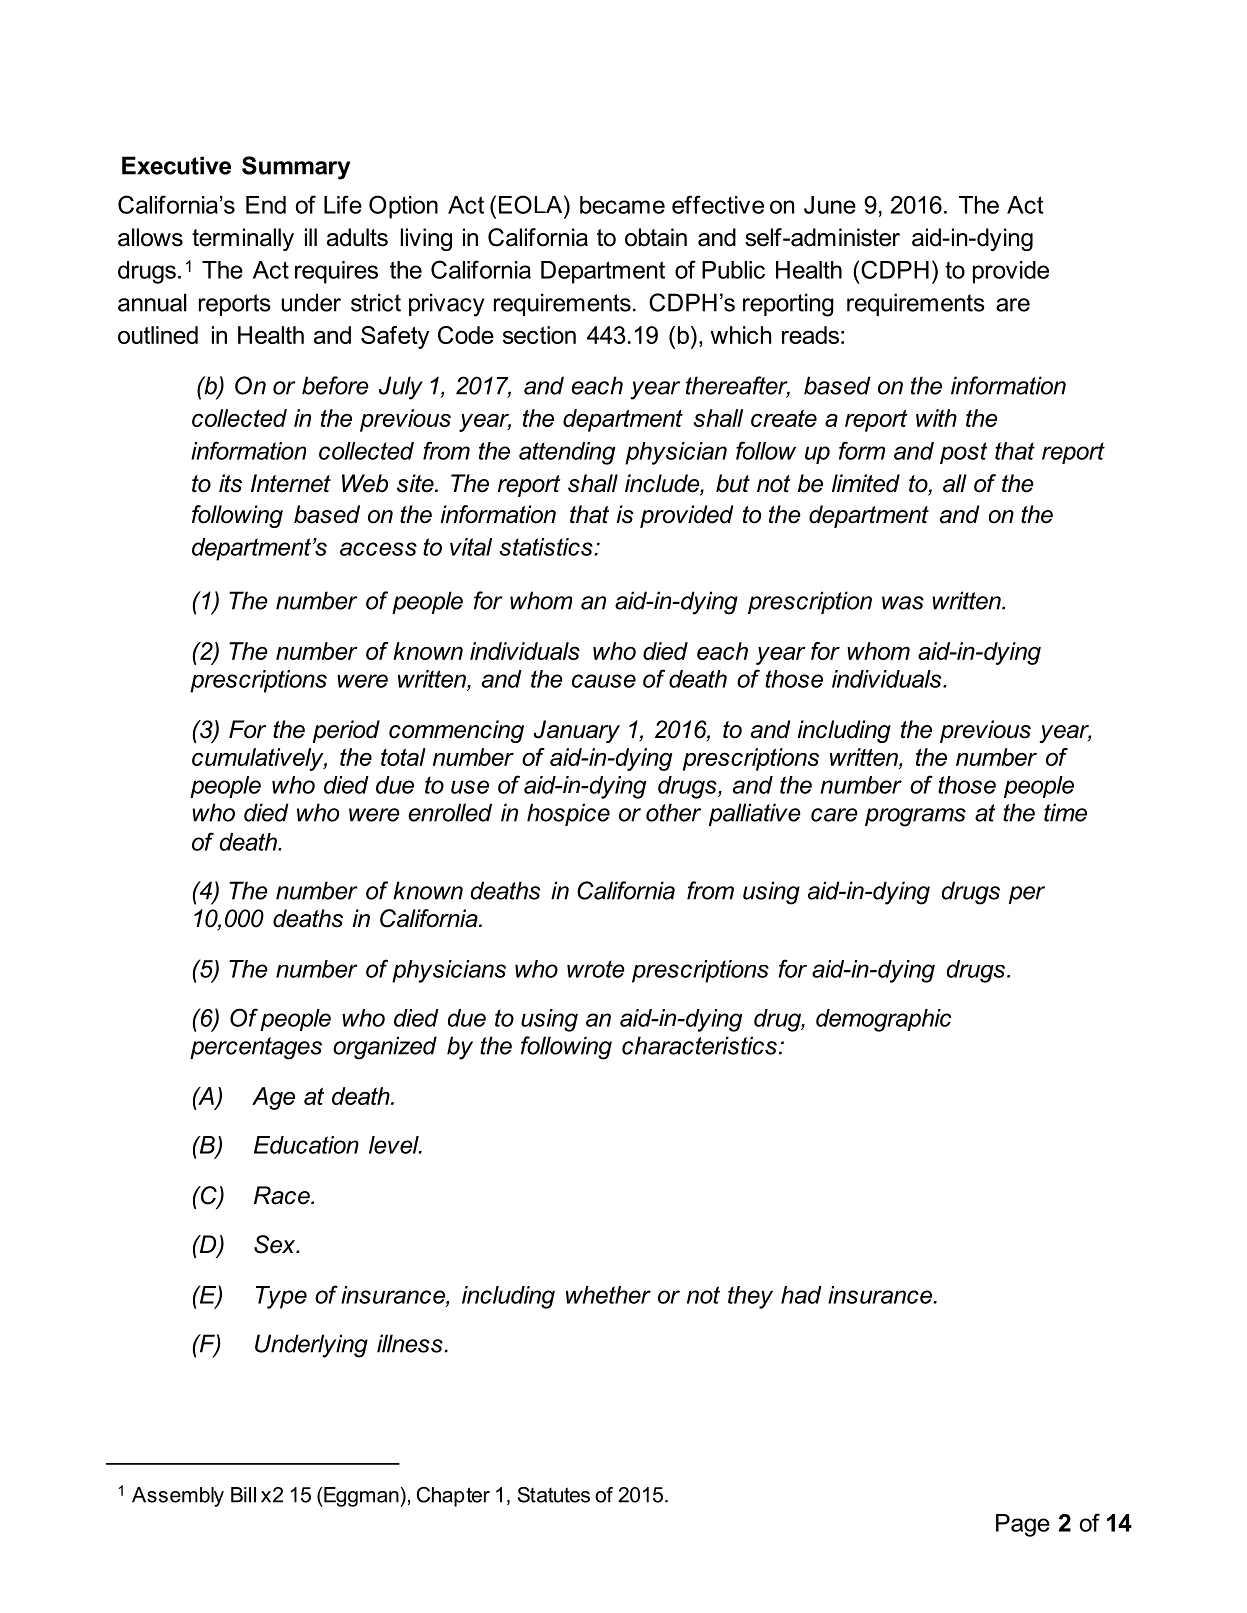 The height and width of the document is (1613, 1247). Describe the element at coordinates (568, 814) in the document. I see `hospice` at that location.
